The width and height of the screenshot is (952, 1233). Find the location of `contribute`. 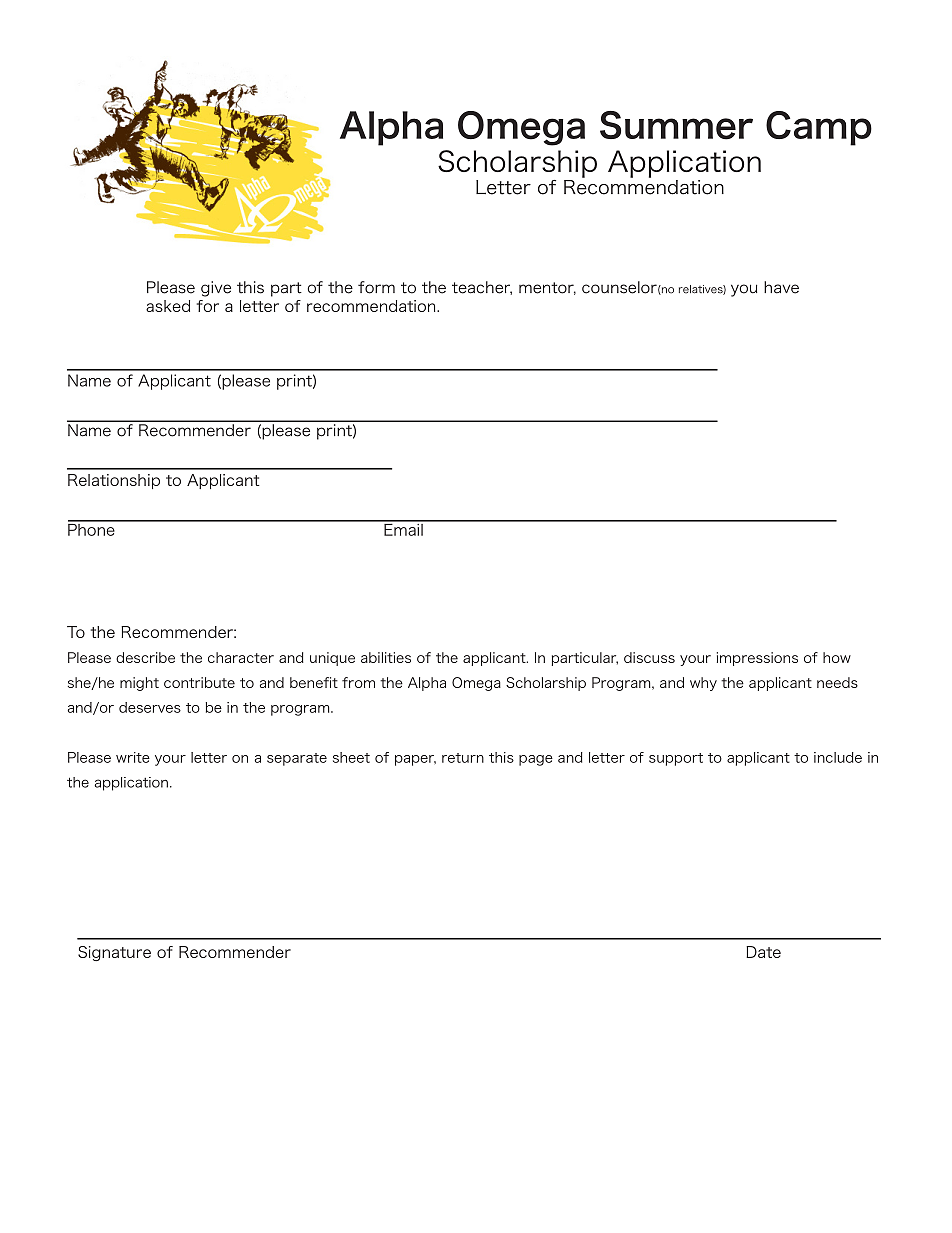

contribute is located at coordinates (199, 682).
